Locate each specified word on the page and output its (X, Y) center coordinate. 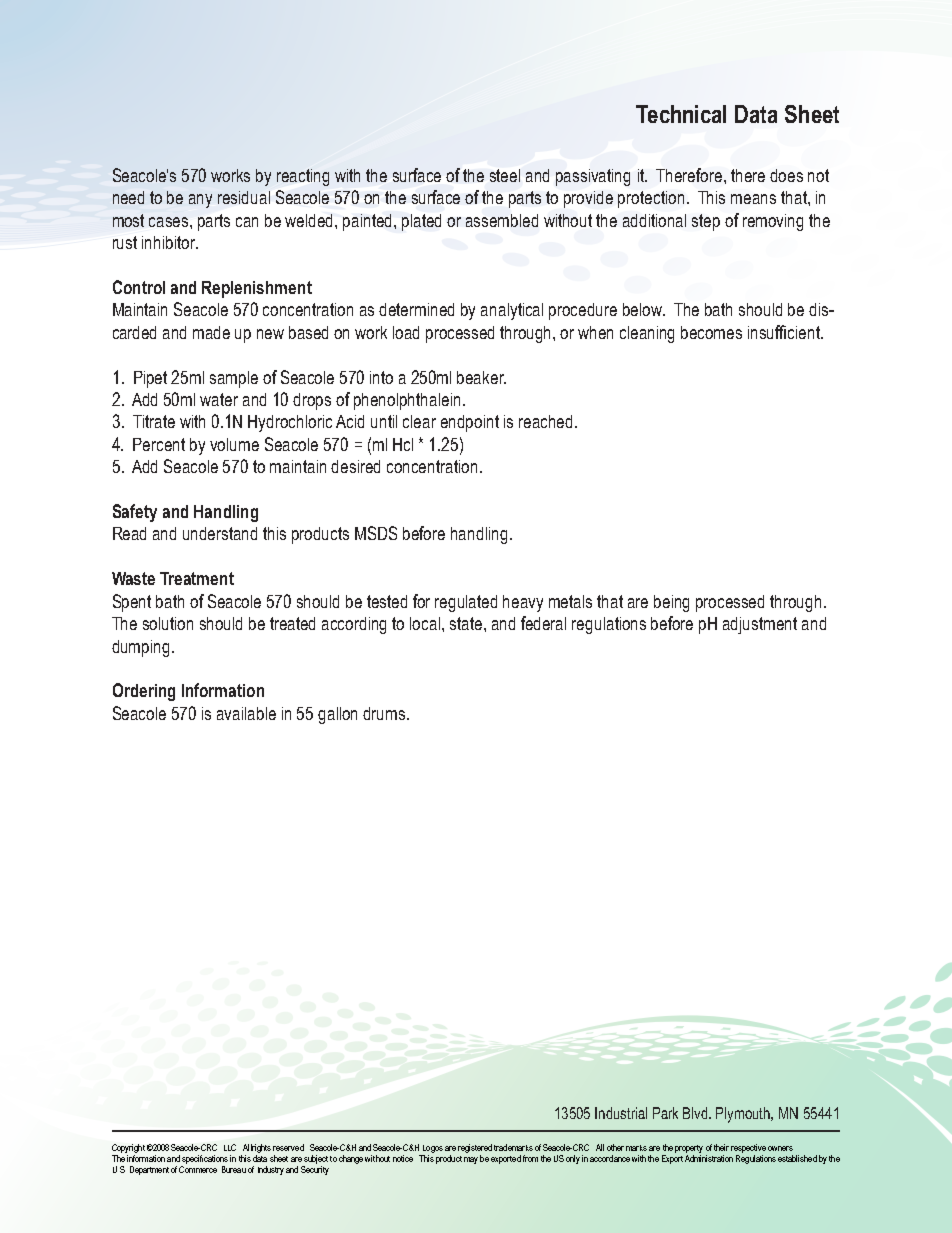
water (219, 399)
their (721, 1147)
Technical (681, 114)
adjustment (760, 625)
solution (168, 623)
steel (505, 175)
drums (385, 713)
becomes (711, 332)
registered (475, 1148)
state (467, 623)
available (246, 713)
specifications (205, 1159)
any (200, 201)
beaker (481, 377)
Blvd (696, 1113)
